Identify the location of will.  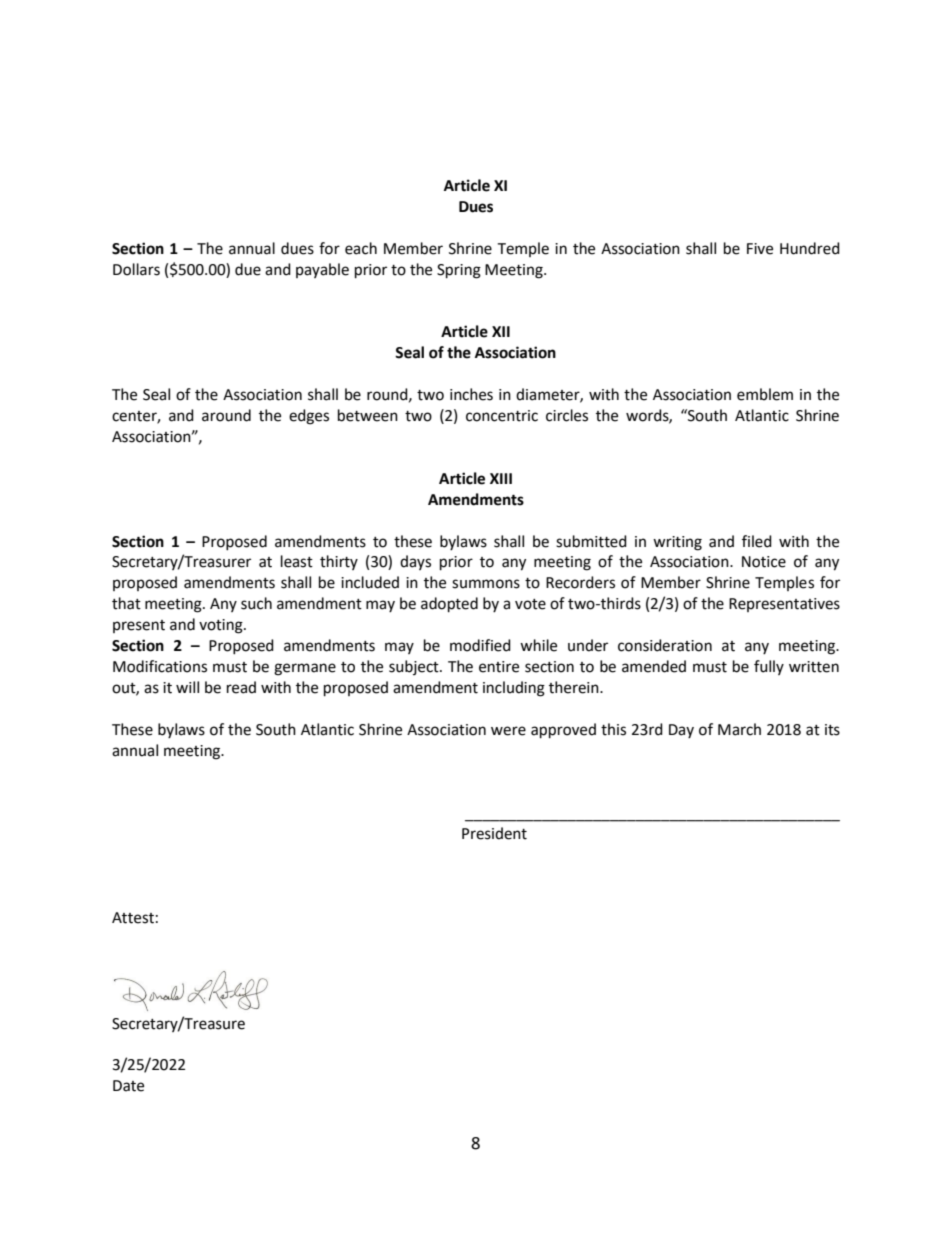
(187, 687).
